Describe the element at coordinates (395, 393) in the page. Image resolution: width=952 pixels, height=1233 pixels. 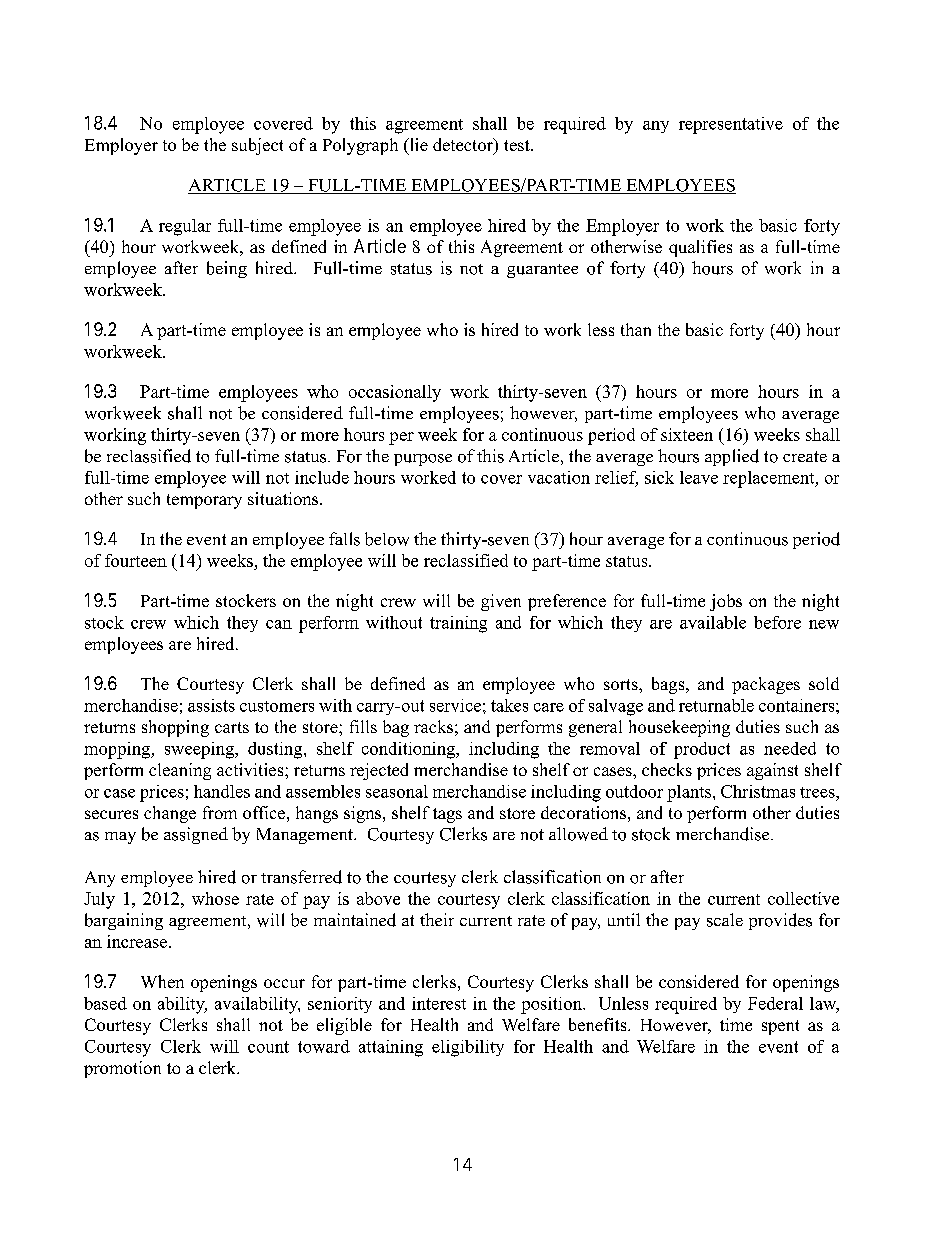
I see `occasionally` at that location.
